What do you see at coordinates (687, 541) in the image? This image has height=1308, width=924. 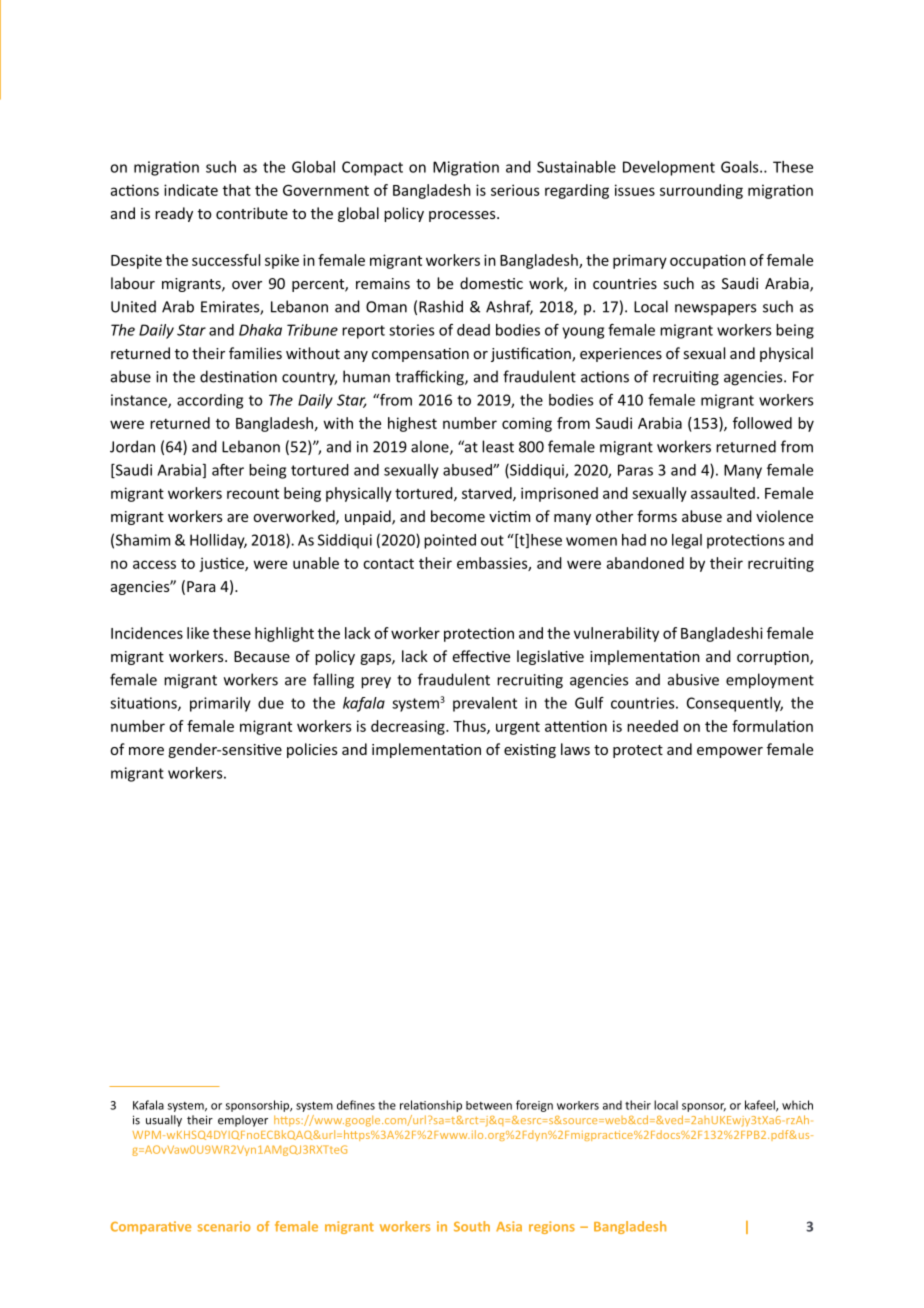 I see `legal` at bounding box center [687, 541].
